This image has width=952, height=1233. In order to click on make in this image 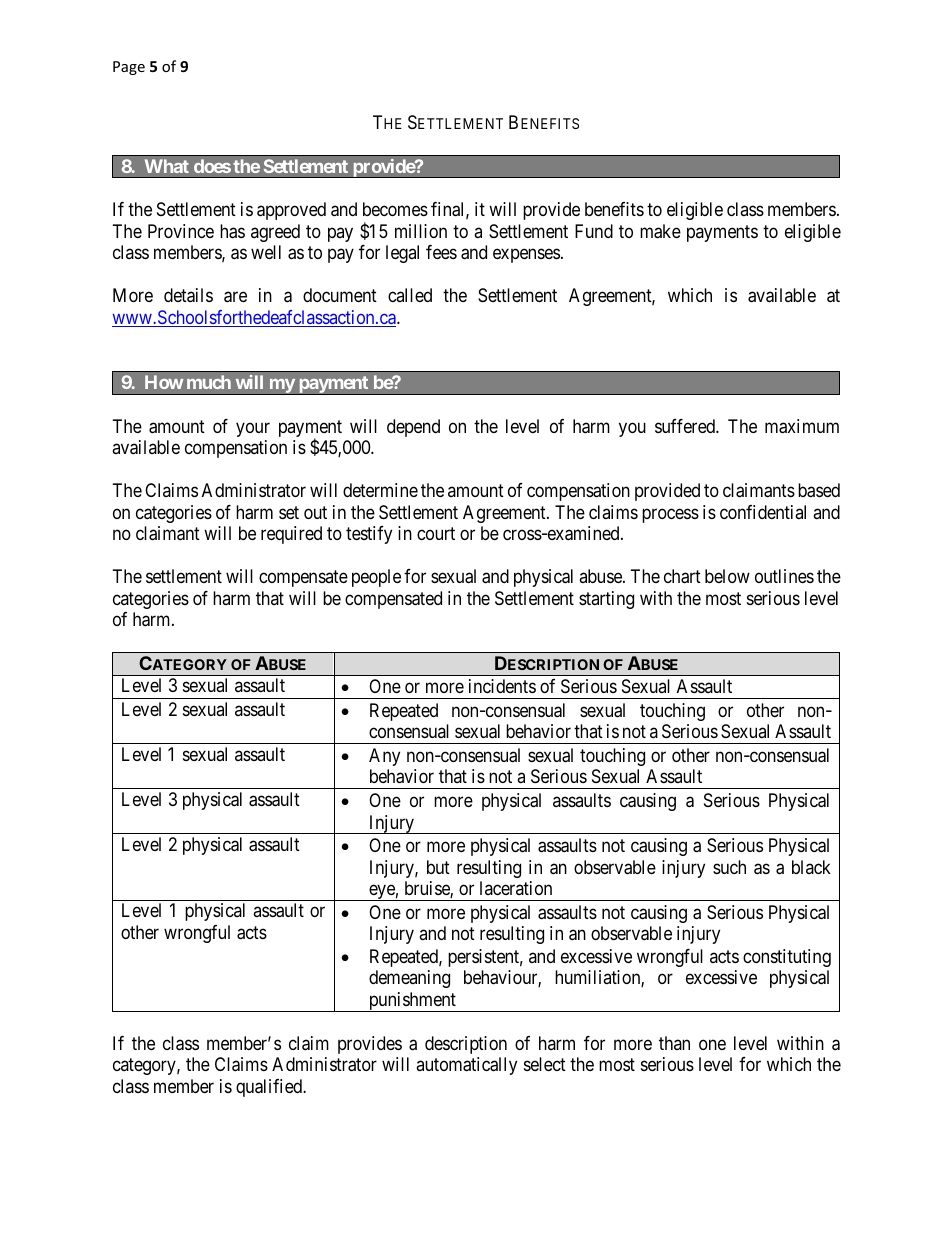, I will do `click(660, 231)`.
